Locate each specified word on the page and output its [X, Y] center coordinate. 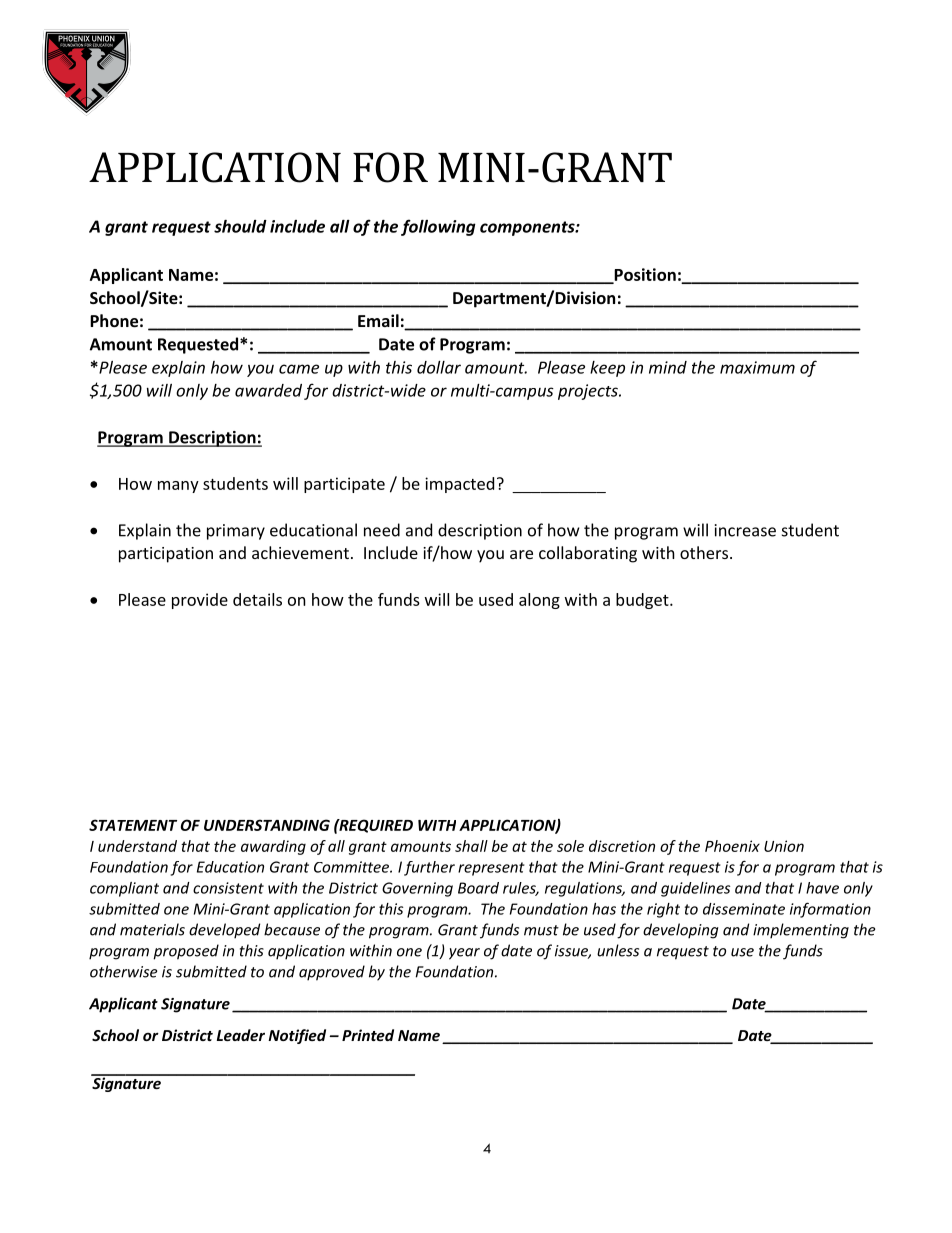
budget [643, 601]
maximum [757, 367]
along [539, 601]
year [464, 954]
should [240, 226]
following [438, 227]
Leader [241, 1035]
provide [200, 601]
